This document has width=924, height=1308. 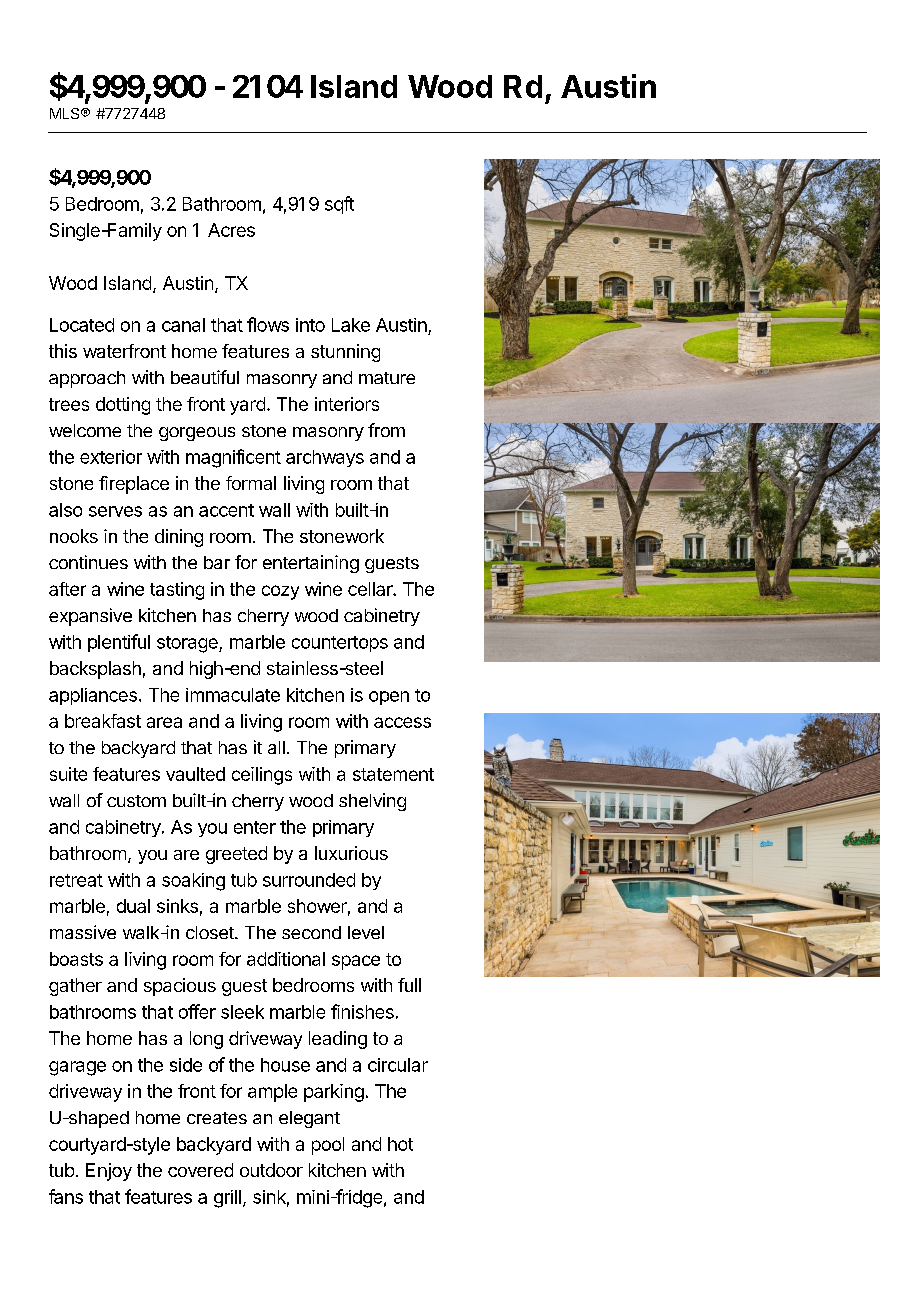 I want to click on Lake, so click(x=351, y=325).
